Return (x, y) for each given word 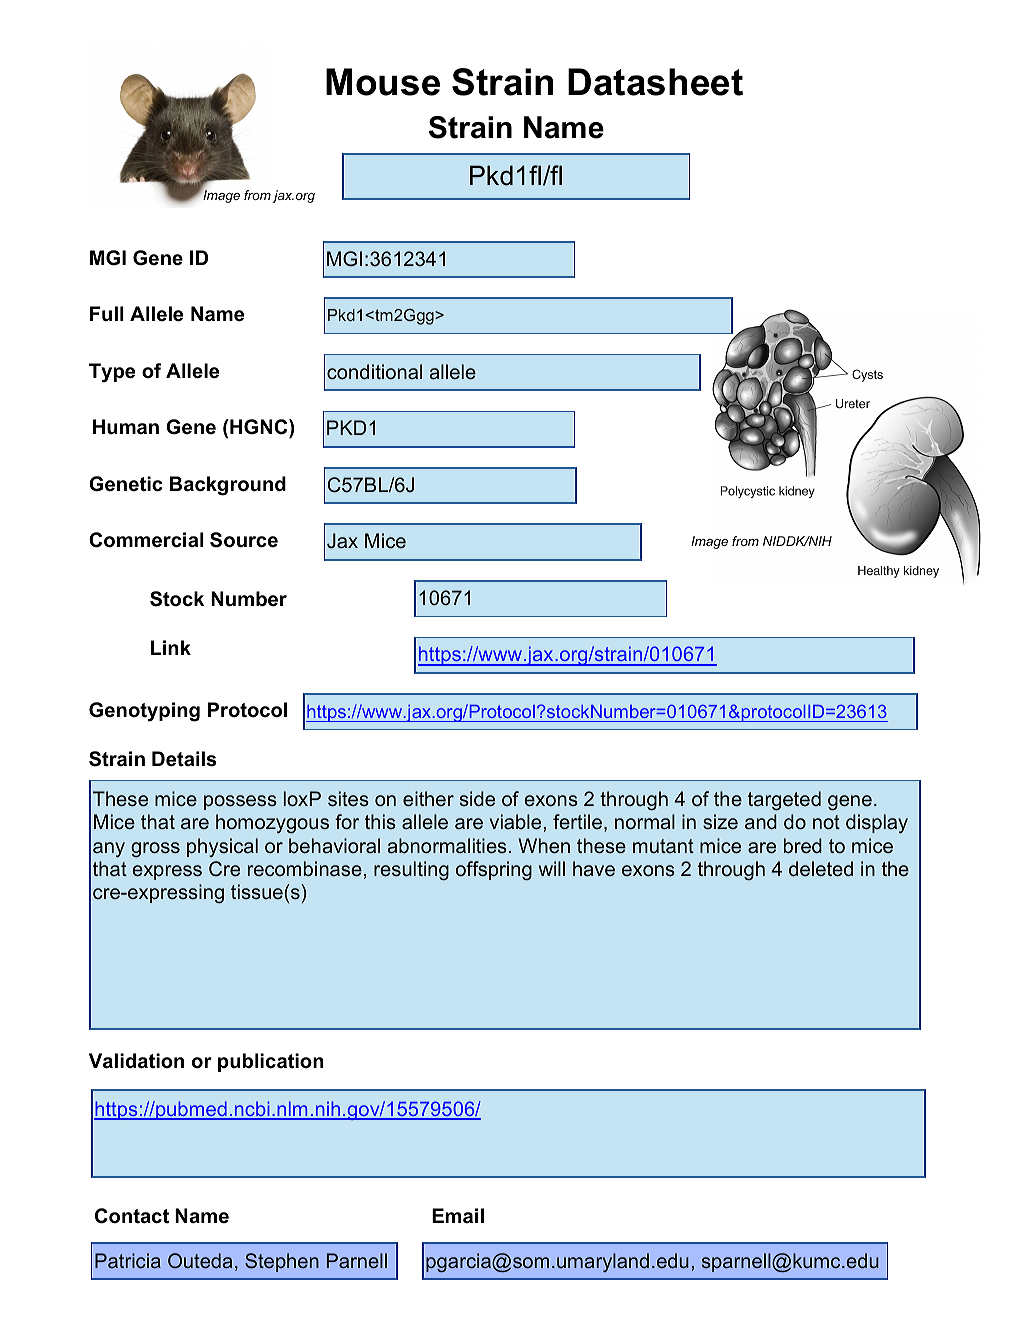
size (720, 821)
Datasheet (655, 82)
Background (228, 486)
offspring (494, 870)
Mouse (383, 82)
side (477, 798)
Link (171, 647)
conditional (374, 371)
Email (458, 1216)
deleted (821, 868)
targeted (784, 801)
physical (222, 847)
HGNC (260, 427)
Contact (132, 1216)
